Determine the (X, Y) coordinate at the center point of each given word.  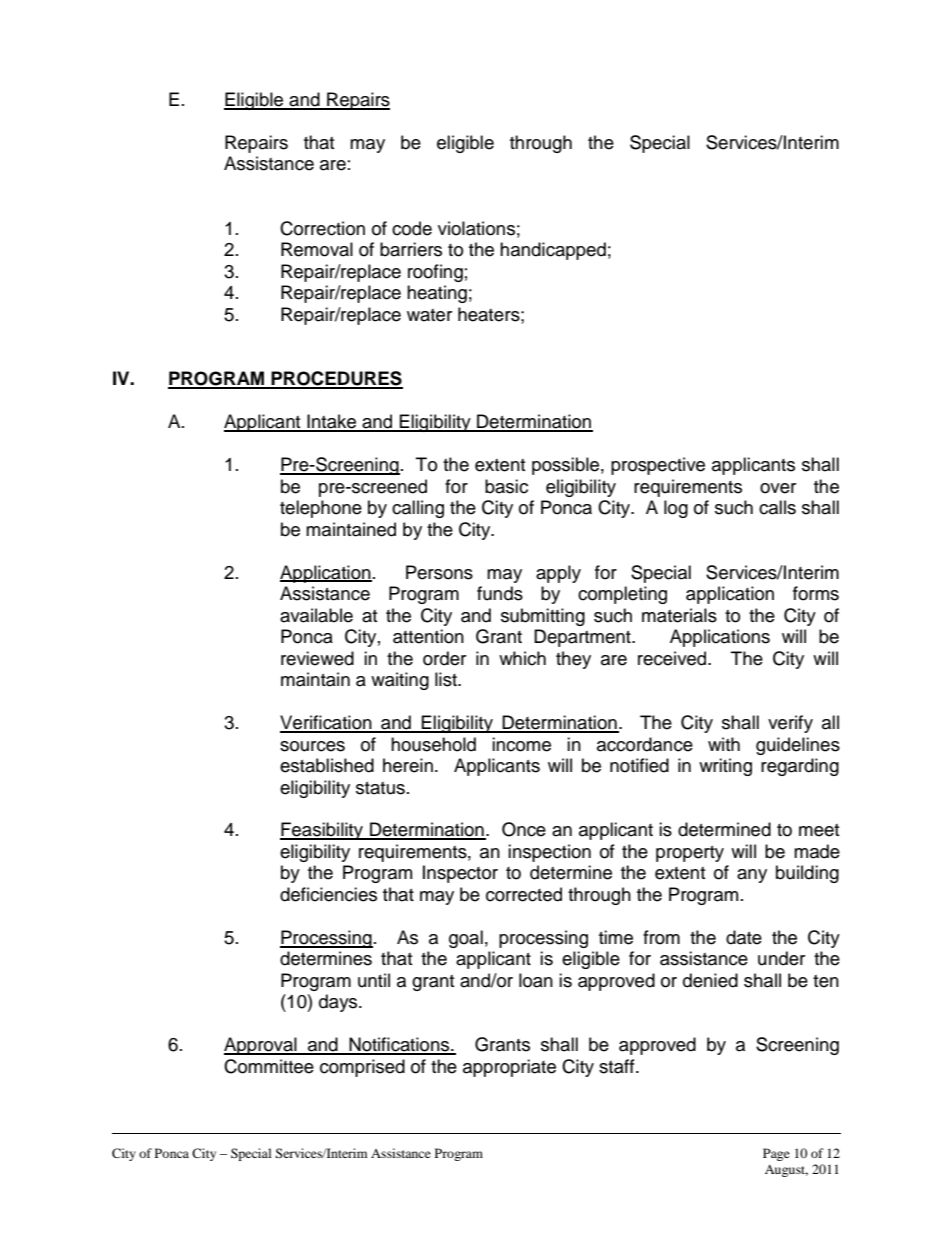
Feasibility (322, 831)
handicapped (553, 251)
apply (558, 574)
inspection (549, 853)
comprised (362, 1068)
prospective (658, 466)
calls (777, 507)
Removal (317, 249)
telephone (321, 509)
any (752, 876)
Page (776, 1154)
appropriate (509, 1068)
